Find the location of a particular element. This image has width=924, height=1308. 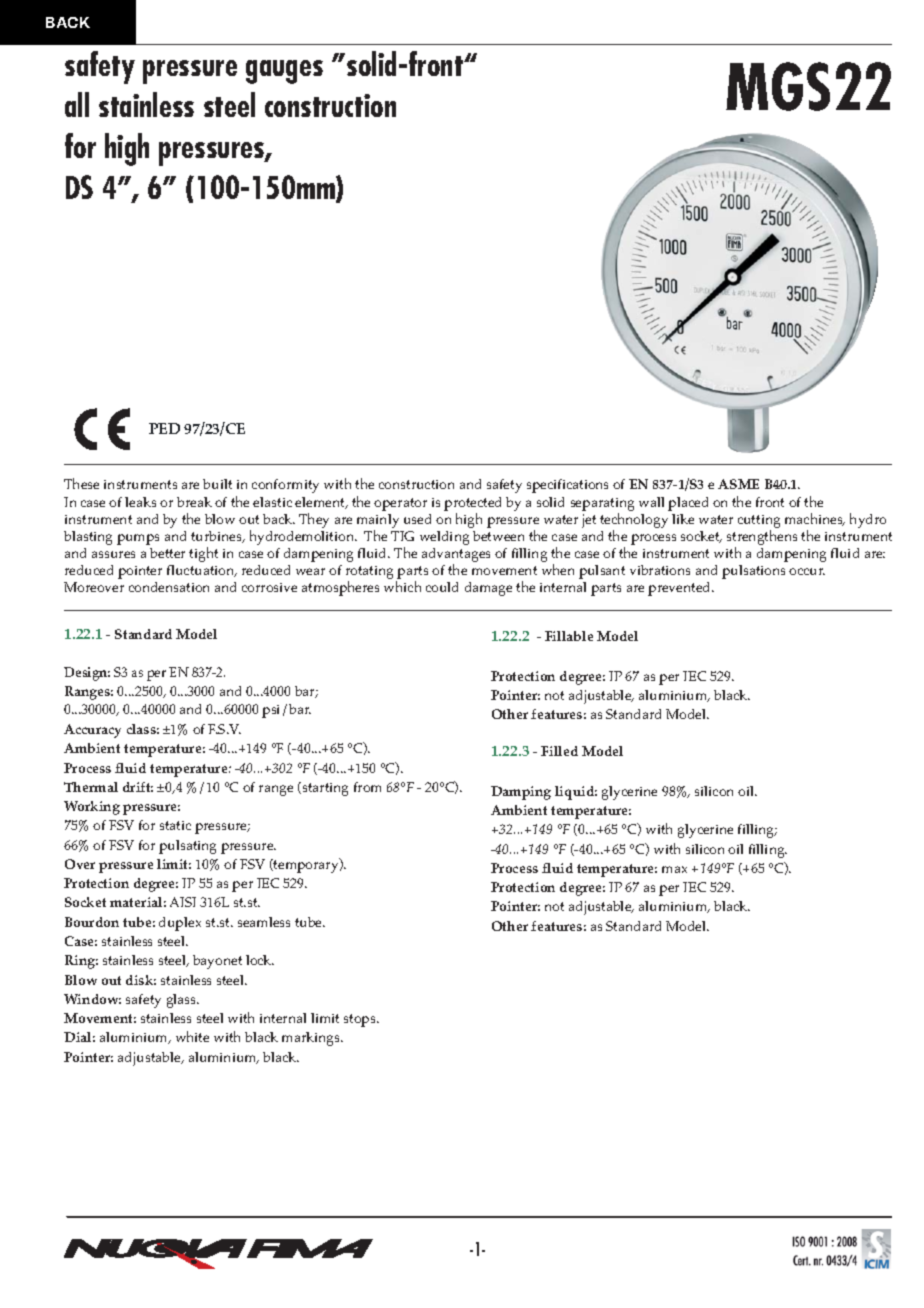

could is located at coordinates (442, 587).
